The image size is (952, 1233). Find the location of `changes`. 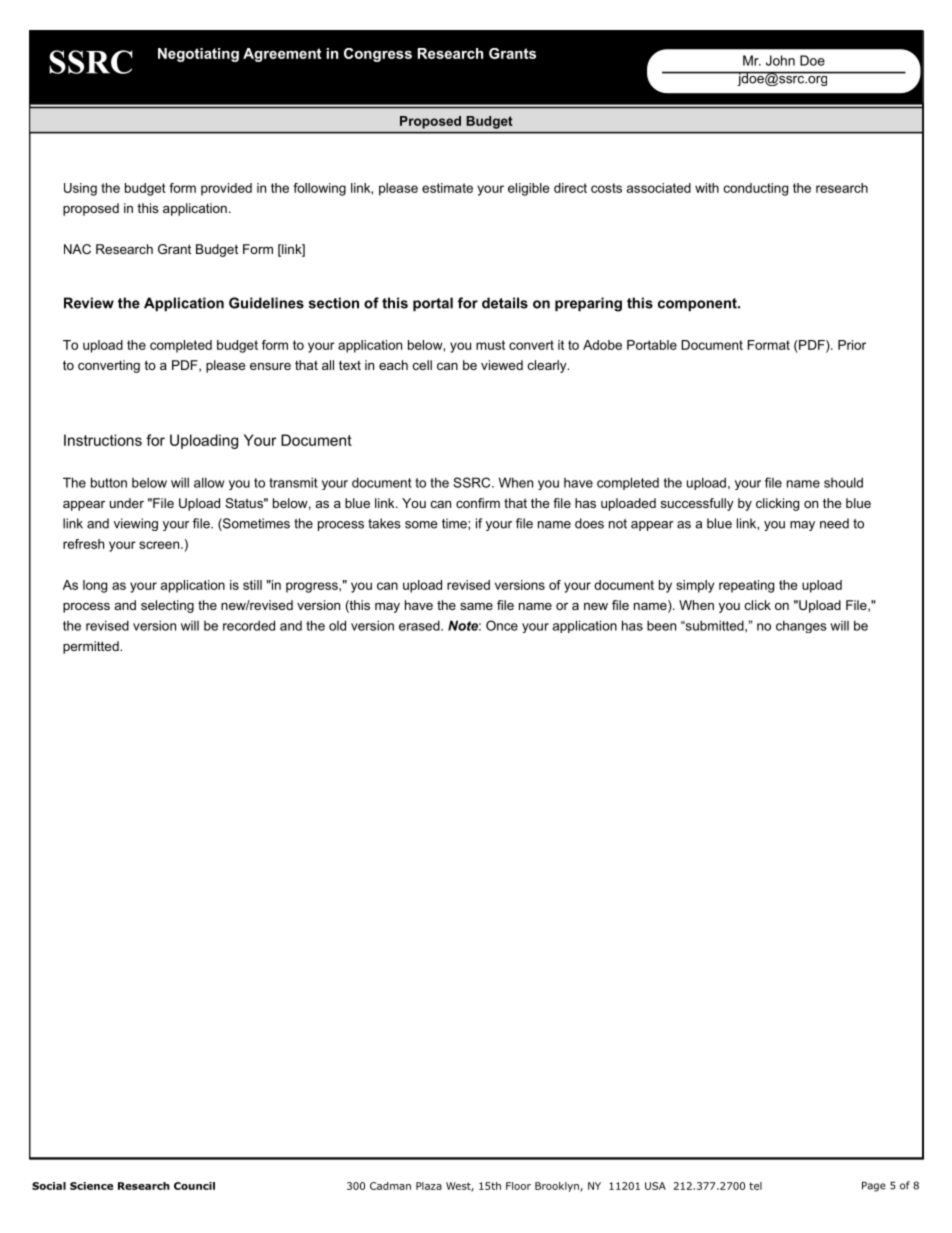

changes is located at coordinates (801, 626).
